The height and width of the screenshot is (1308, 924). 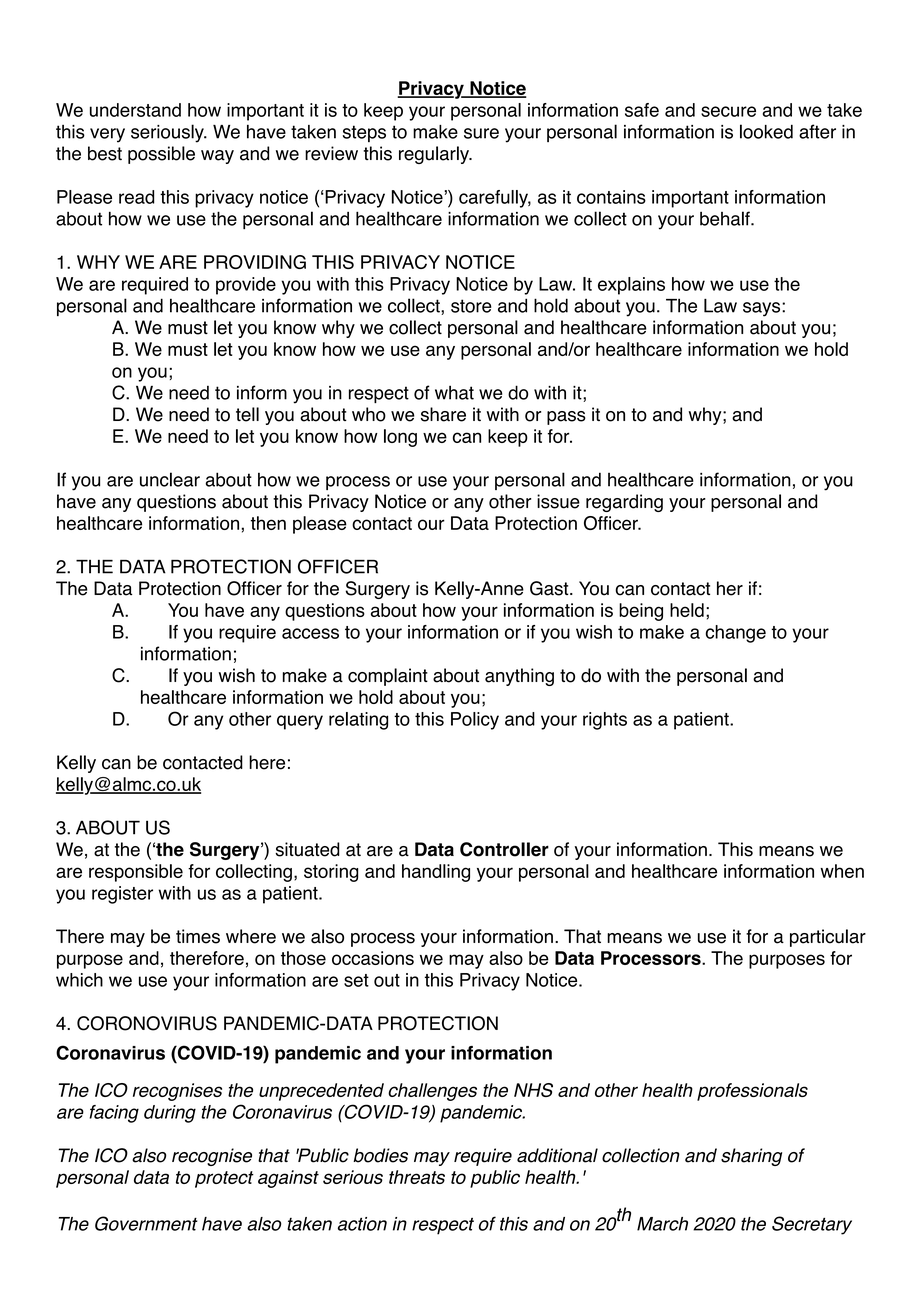 I want to click on looked, so click(x=766, y=131).
